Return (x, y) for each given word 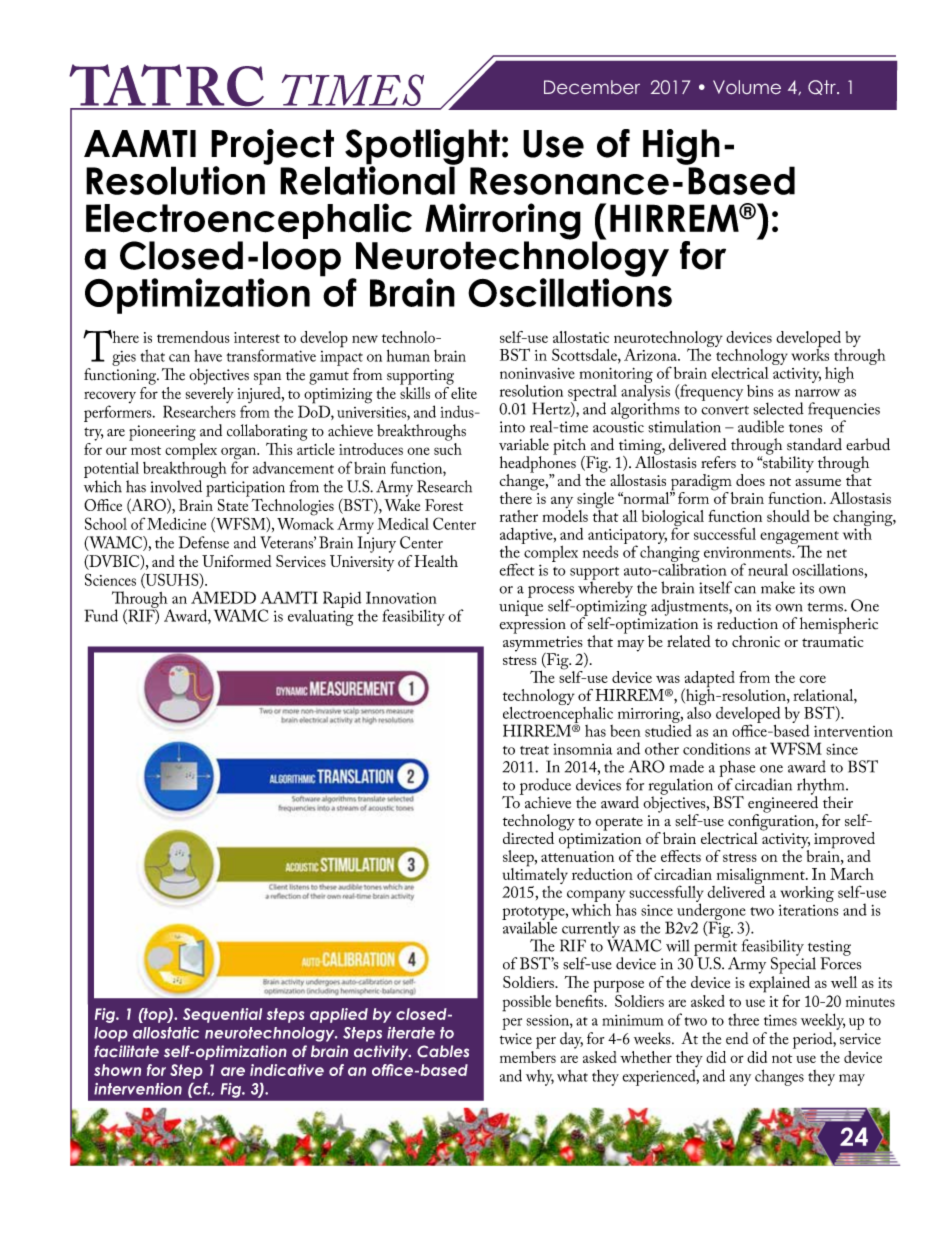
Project (272, 148)
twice (516, 1039)
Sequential (222, 1015)
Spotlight (422, 148)
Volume (747, 87)
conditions (716, 748)
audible (761, 426)
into (512, 427)
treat (534, 750)
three (743, 1019)
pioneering (162, 433)
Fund (101, 615)
